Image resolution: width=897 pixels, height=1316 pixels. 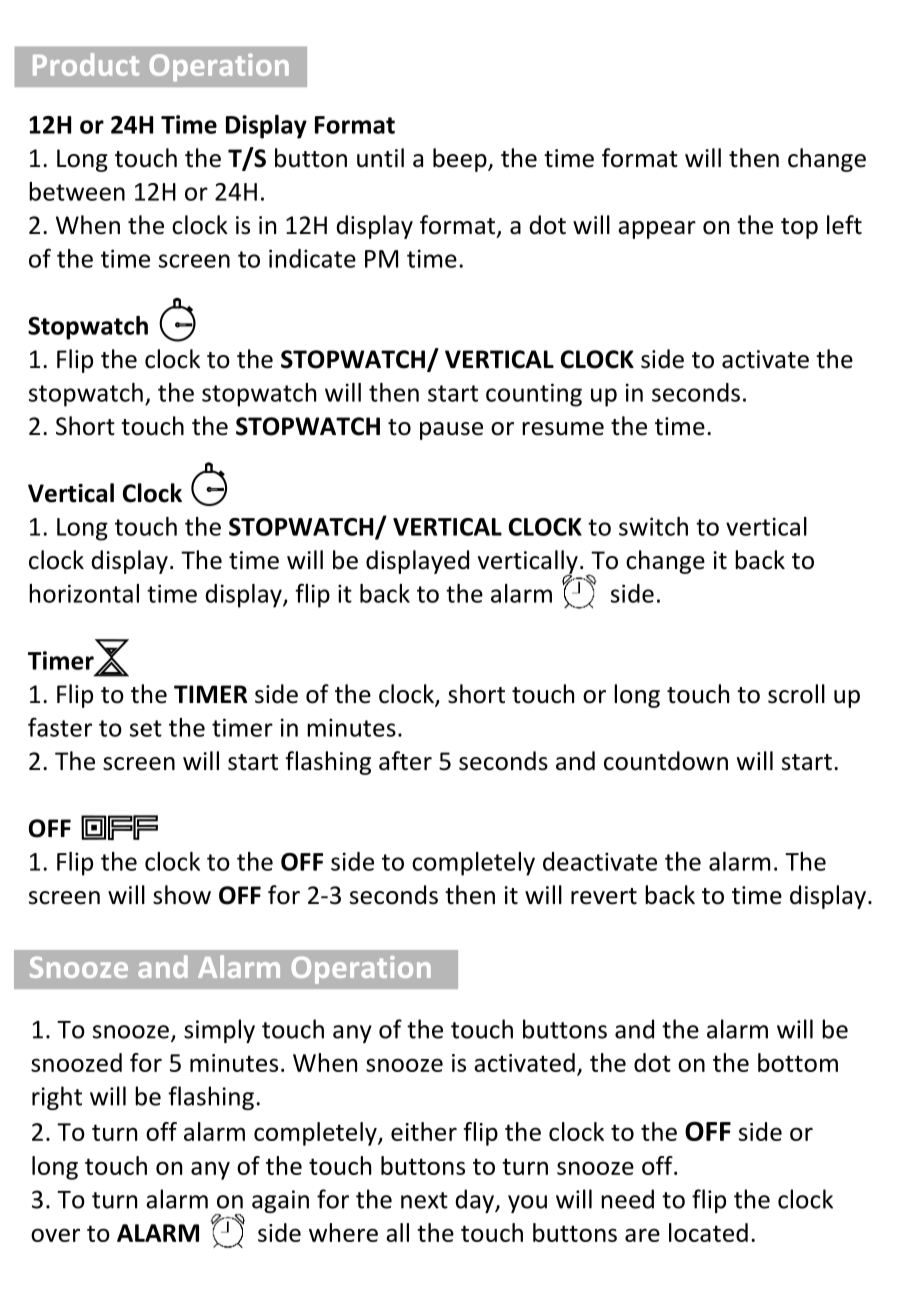 What do you see at coordinates (604, 896) in the document?
I see `revert` at bounding box center [604, 896].
